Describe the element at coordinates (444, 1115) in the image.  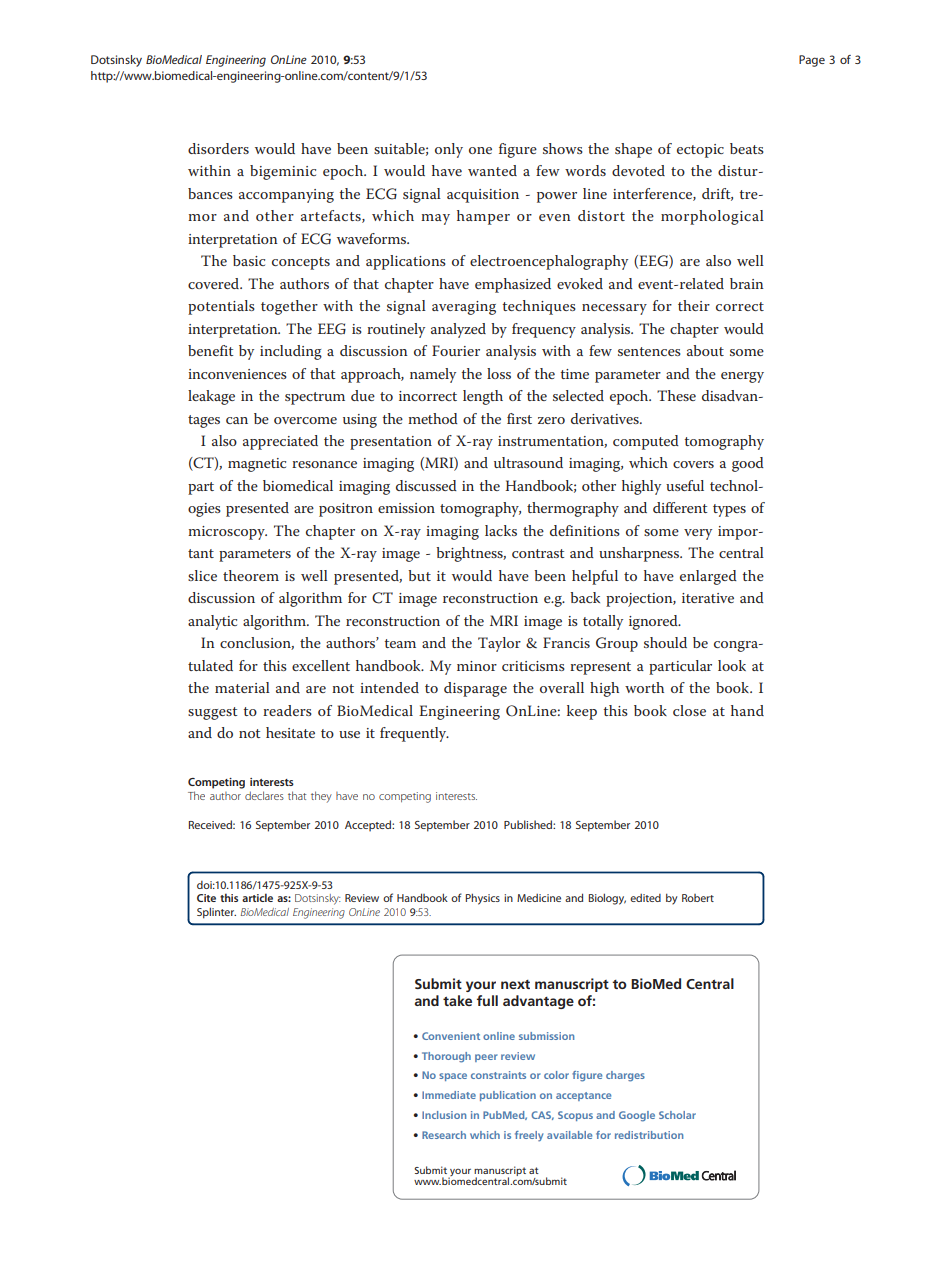
I see `Inclusion` at that location.
